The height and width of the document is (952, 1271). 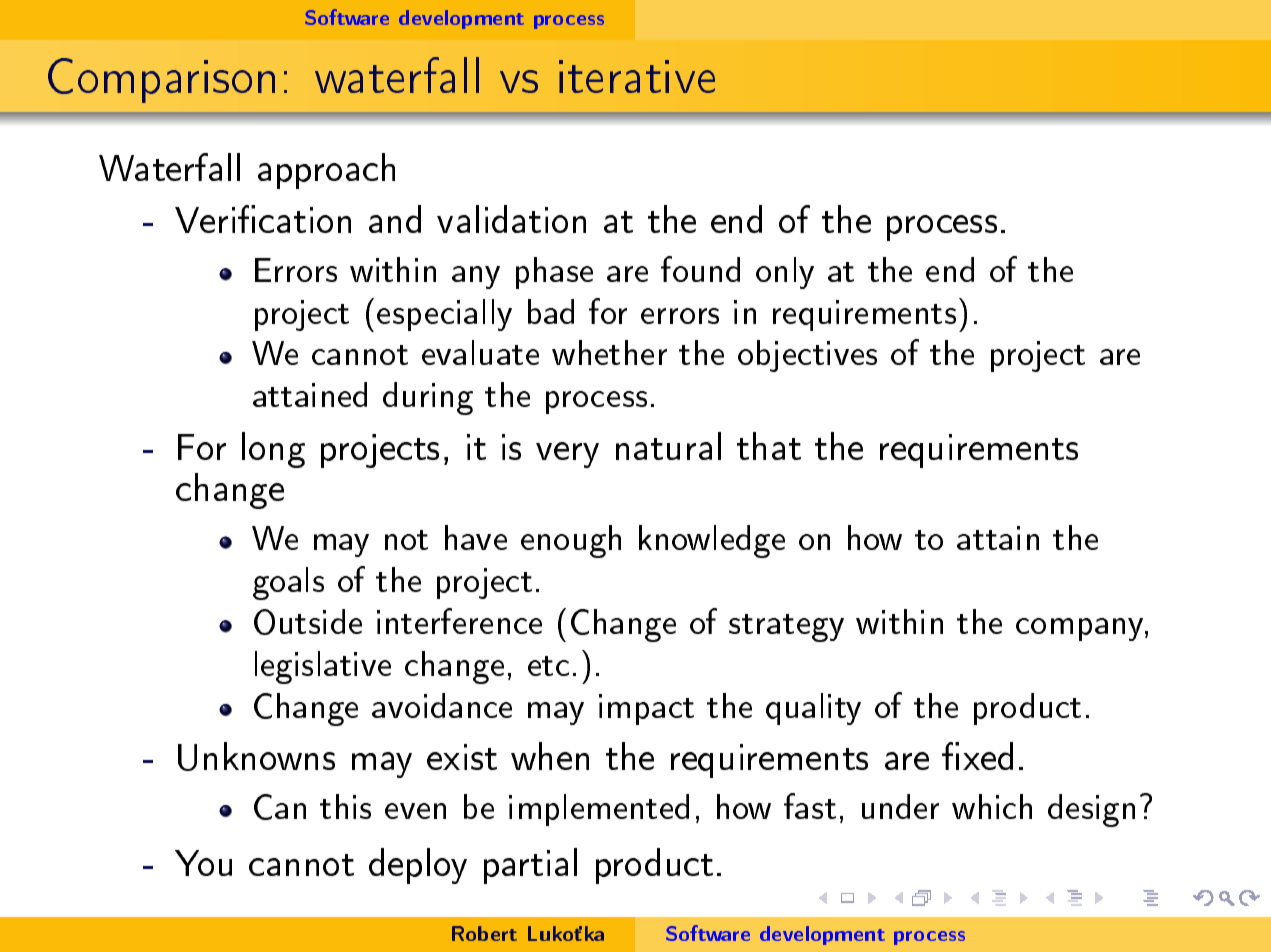 I want to click on partial, so click(x=530, y=866).
